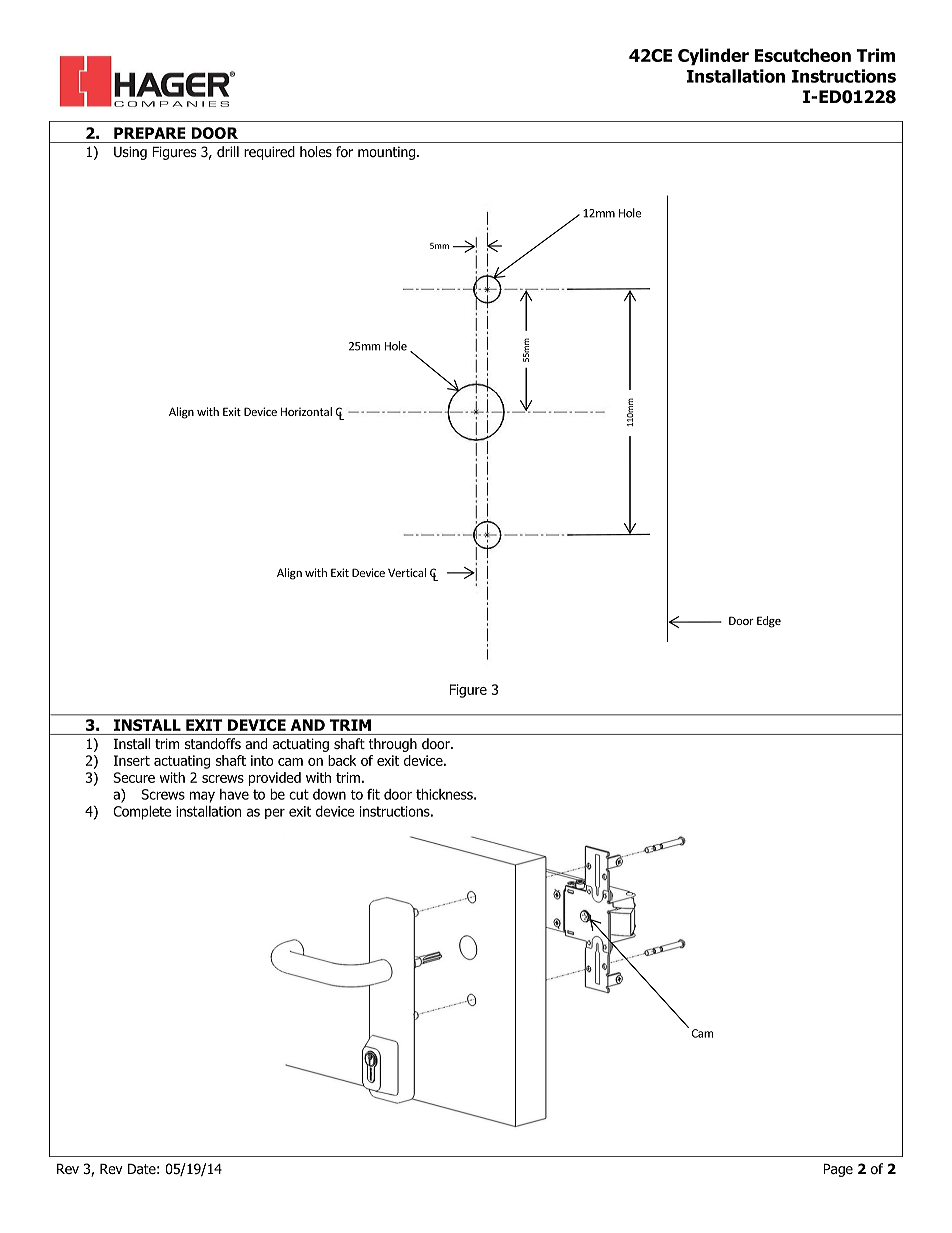 This screenshot has height=1233, width=952. Describe the element at coordinates (386, 153) in the screenshot. I see `mounting` at that location.
